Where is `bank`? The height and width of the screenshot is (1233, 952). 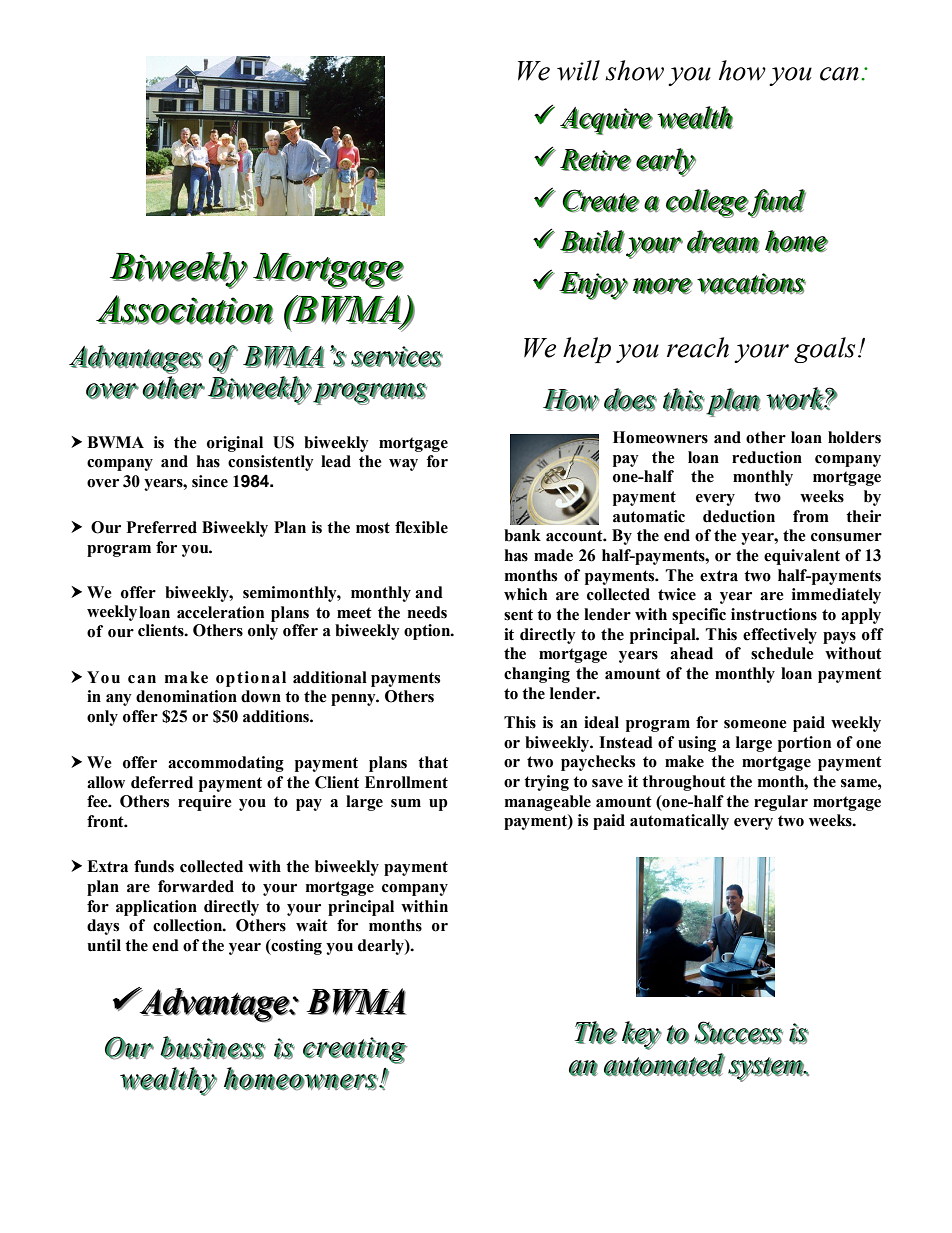
bank is located at coordinates (522, 535).
